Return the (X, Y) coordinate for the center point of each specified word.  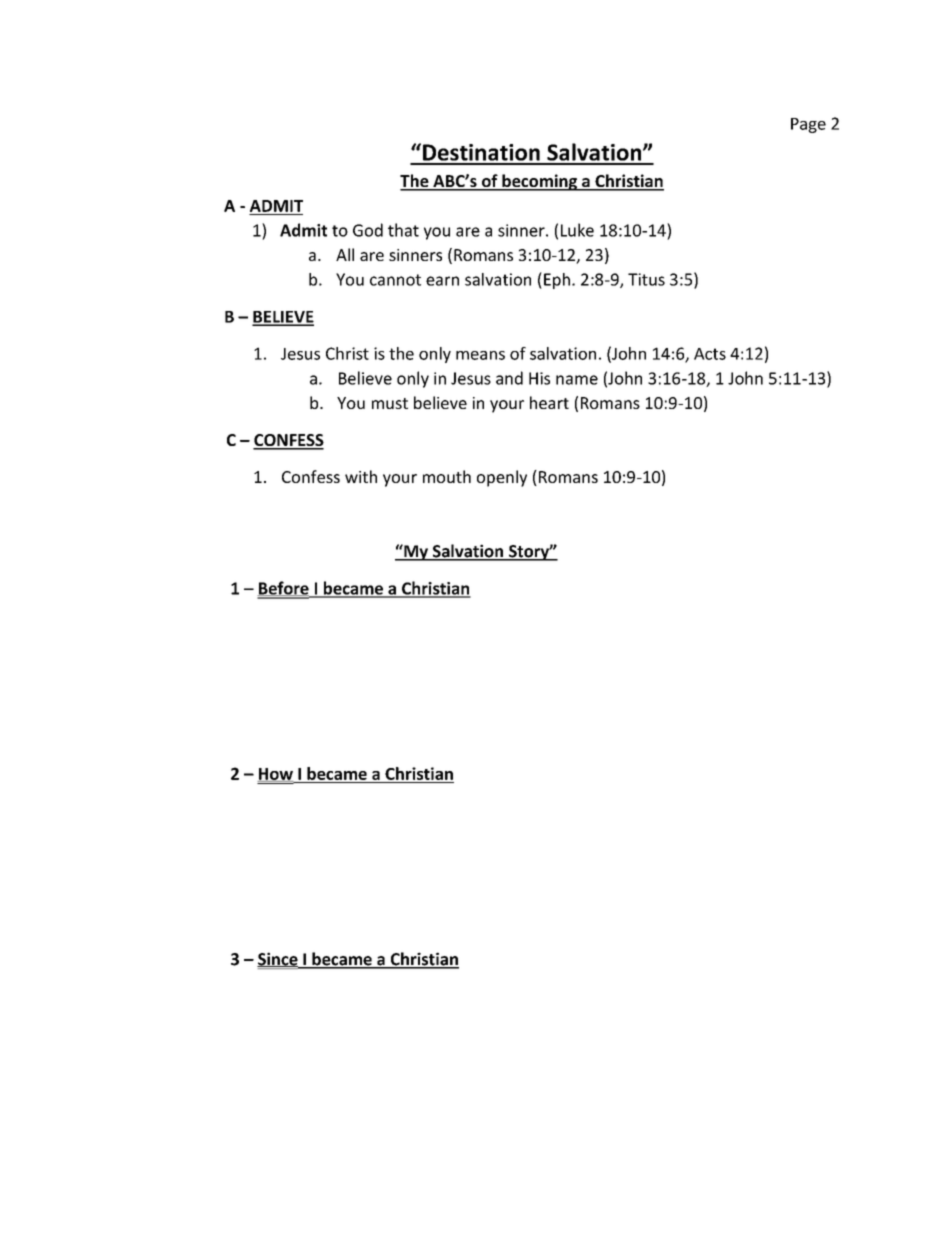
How (275, 775)
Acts (710, 354)
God (368, 230)
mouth (447, 476)
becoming (539, 182)
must (390, 403)
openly (502, 478)
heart (549, 402)
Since (278, 960)
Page (808, 125)
